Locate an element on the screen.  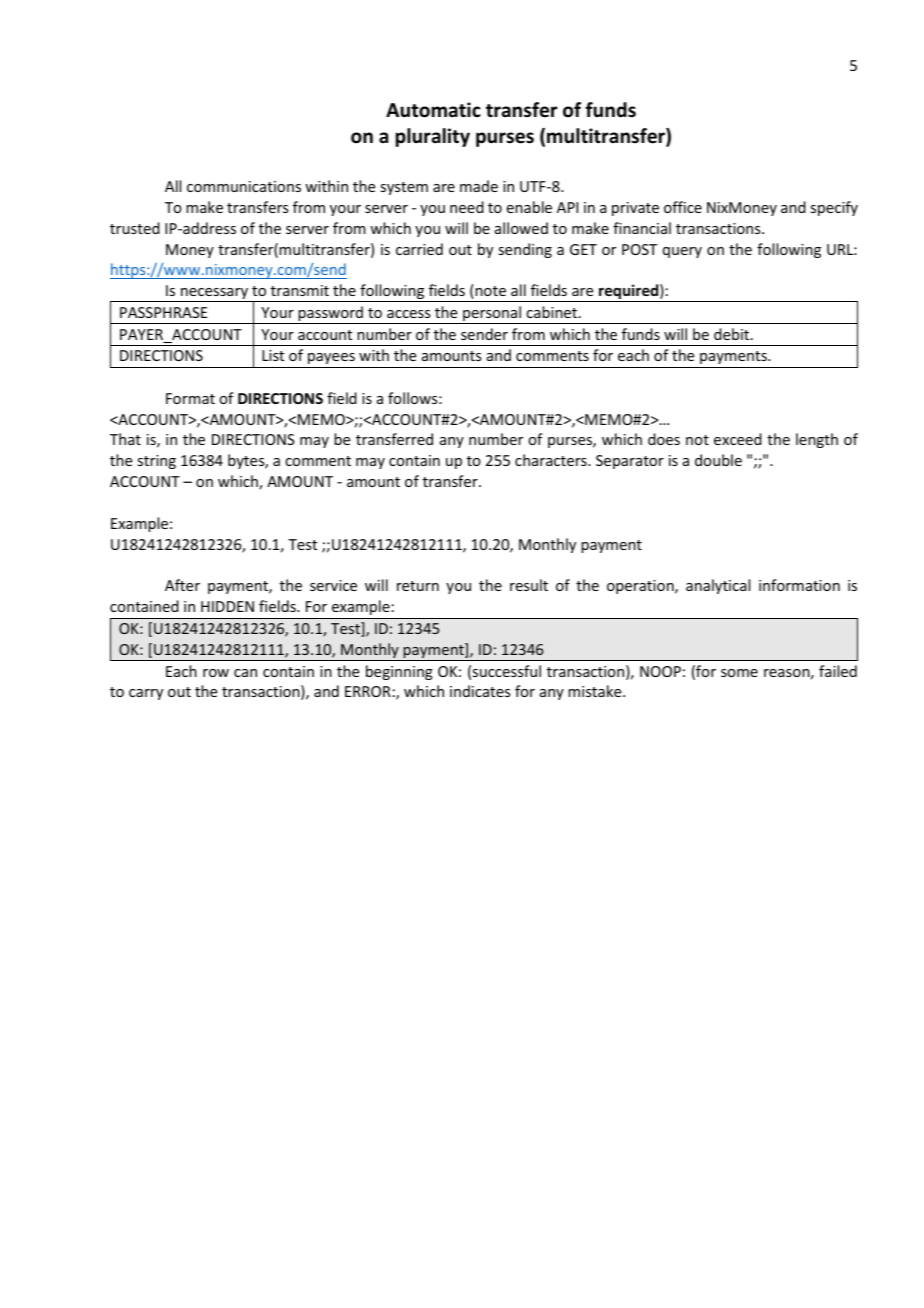
communications is located at coordinates (244, 186).
